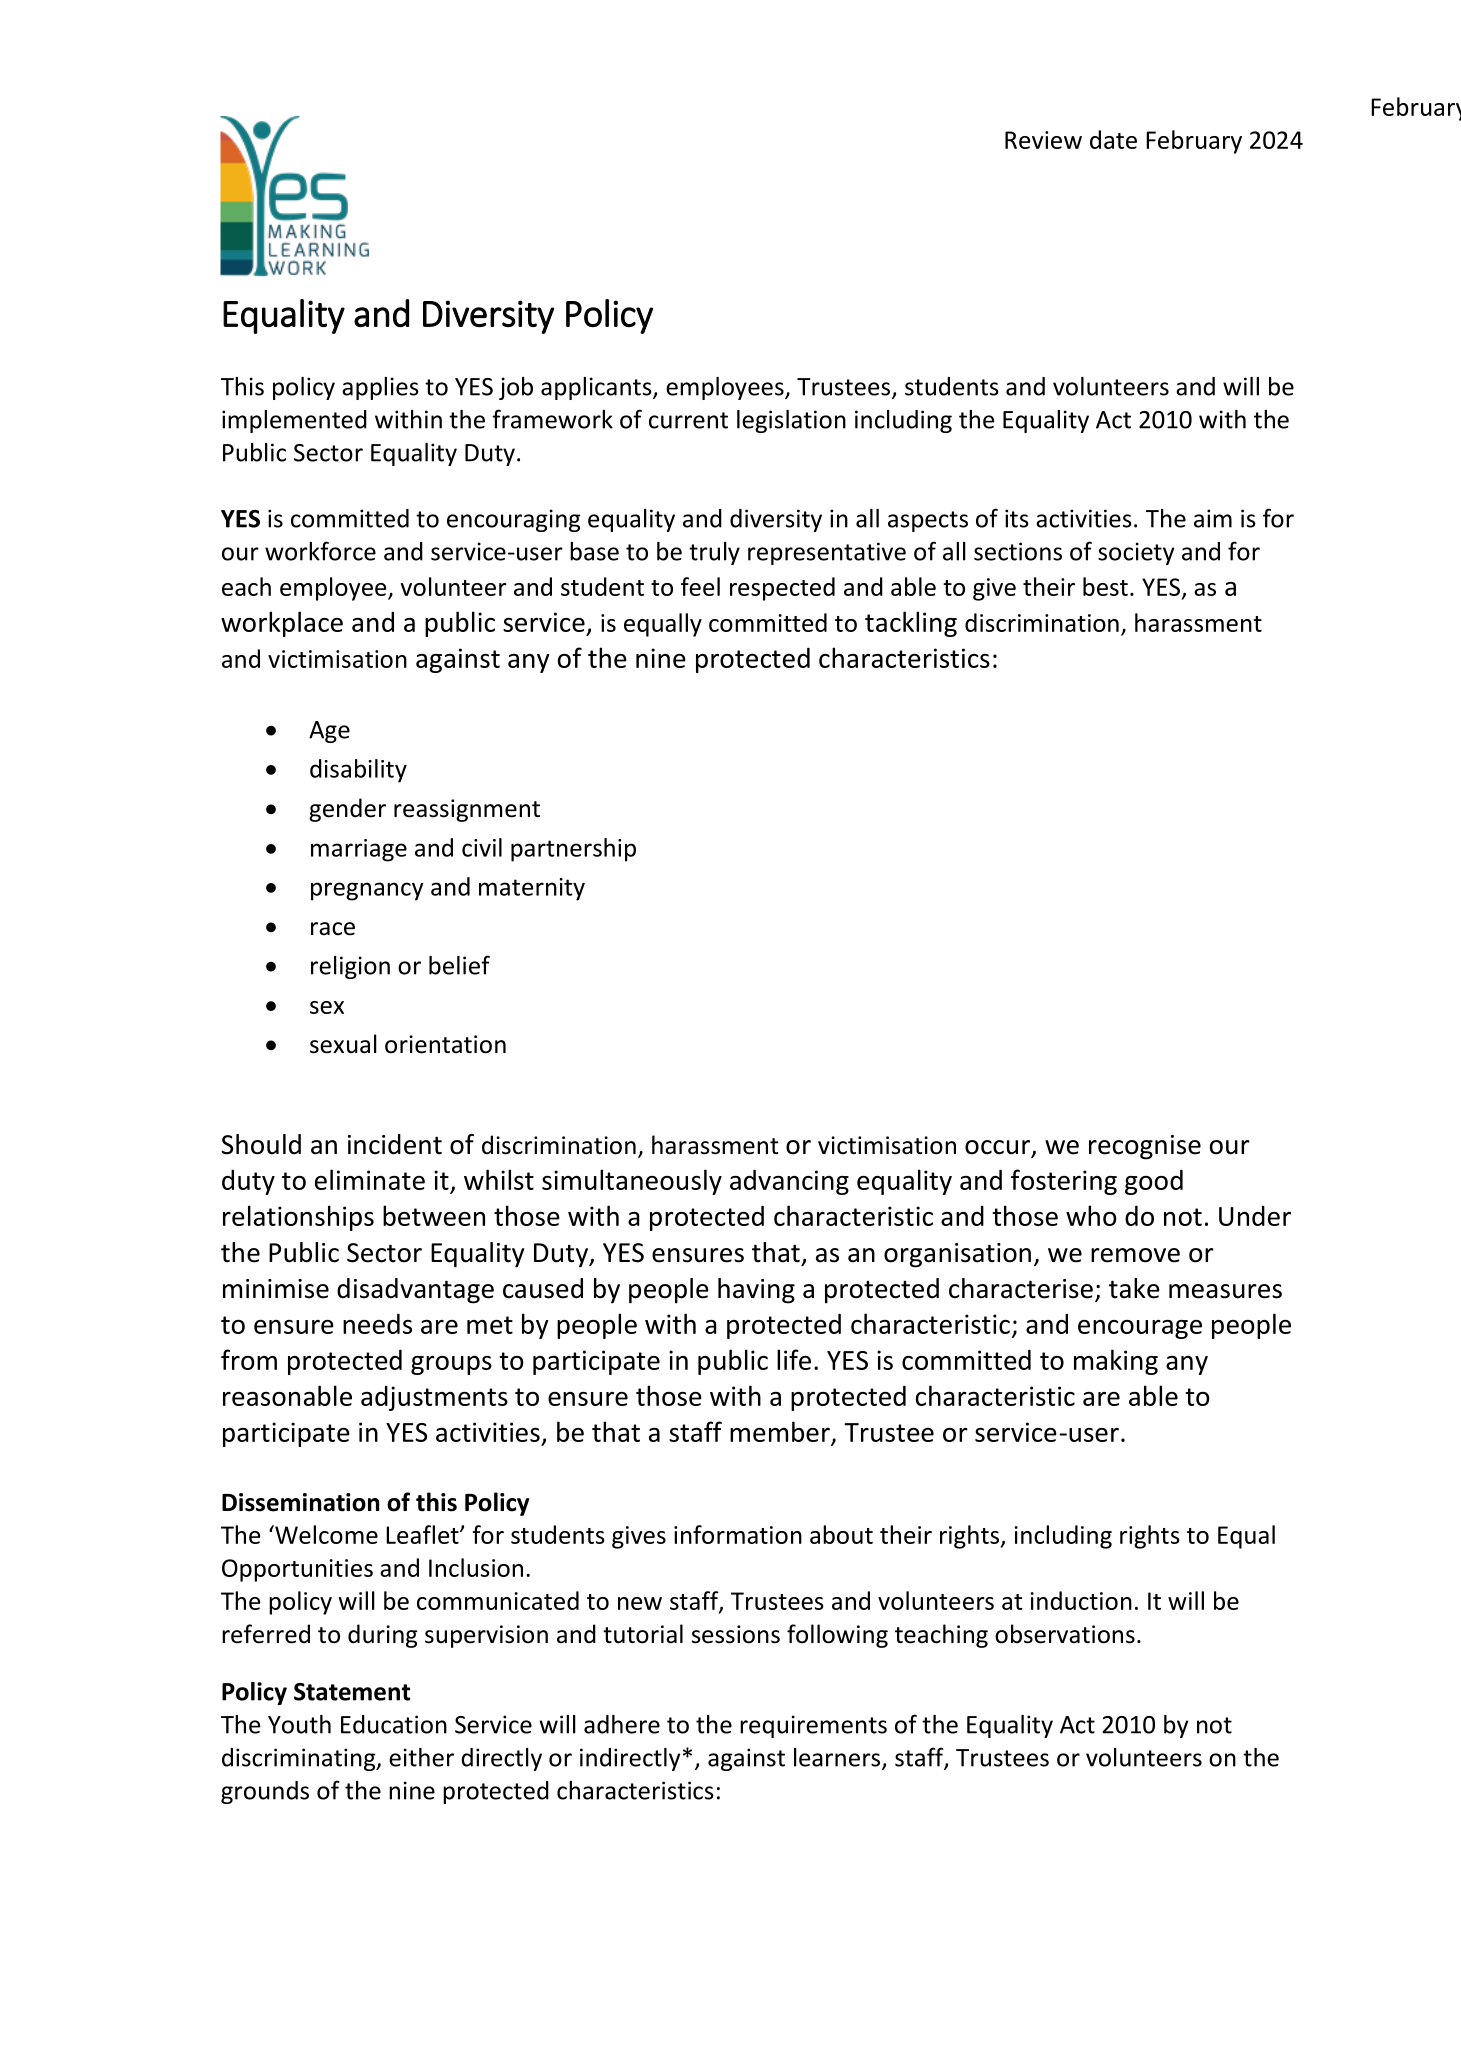 The width and height of the screenshot is (1461, 2066). I want to click on requirements, so click(813, 1726).
